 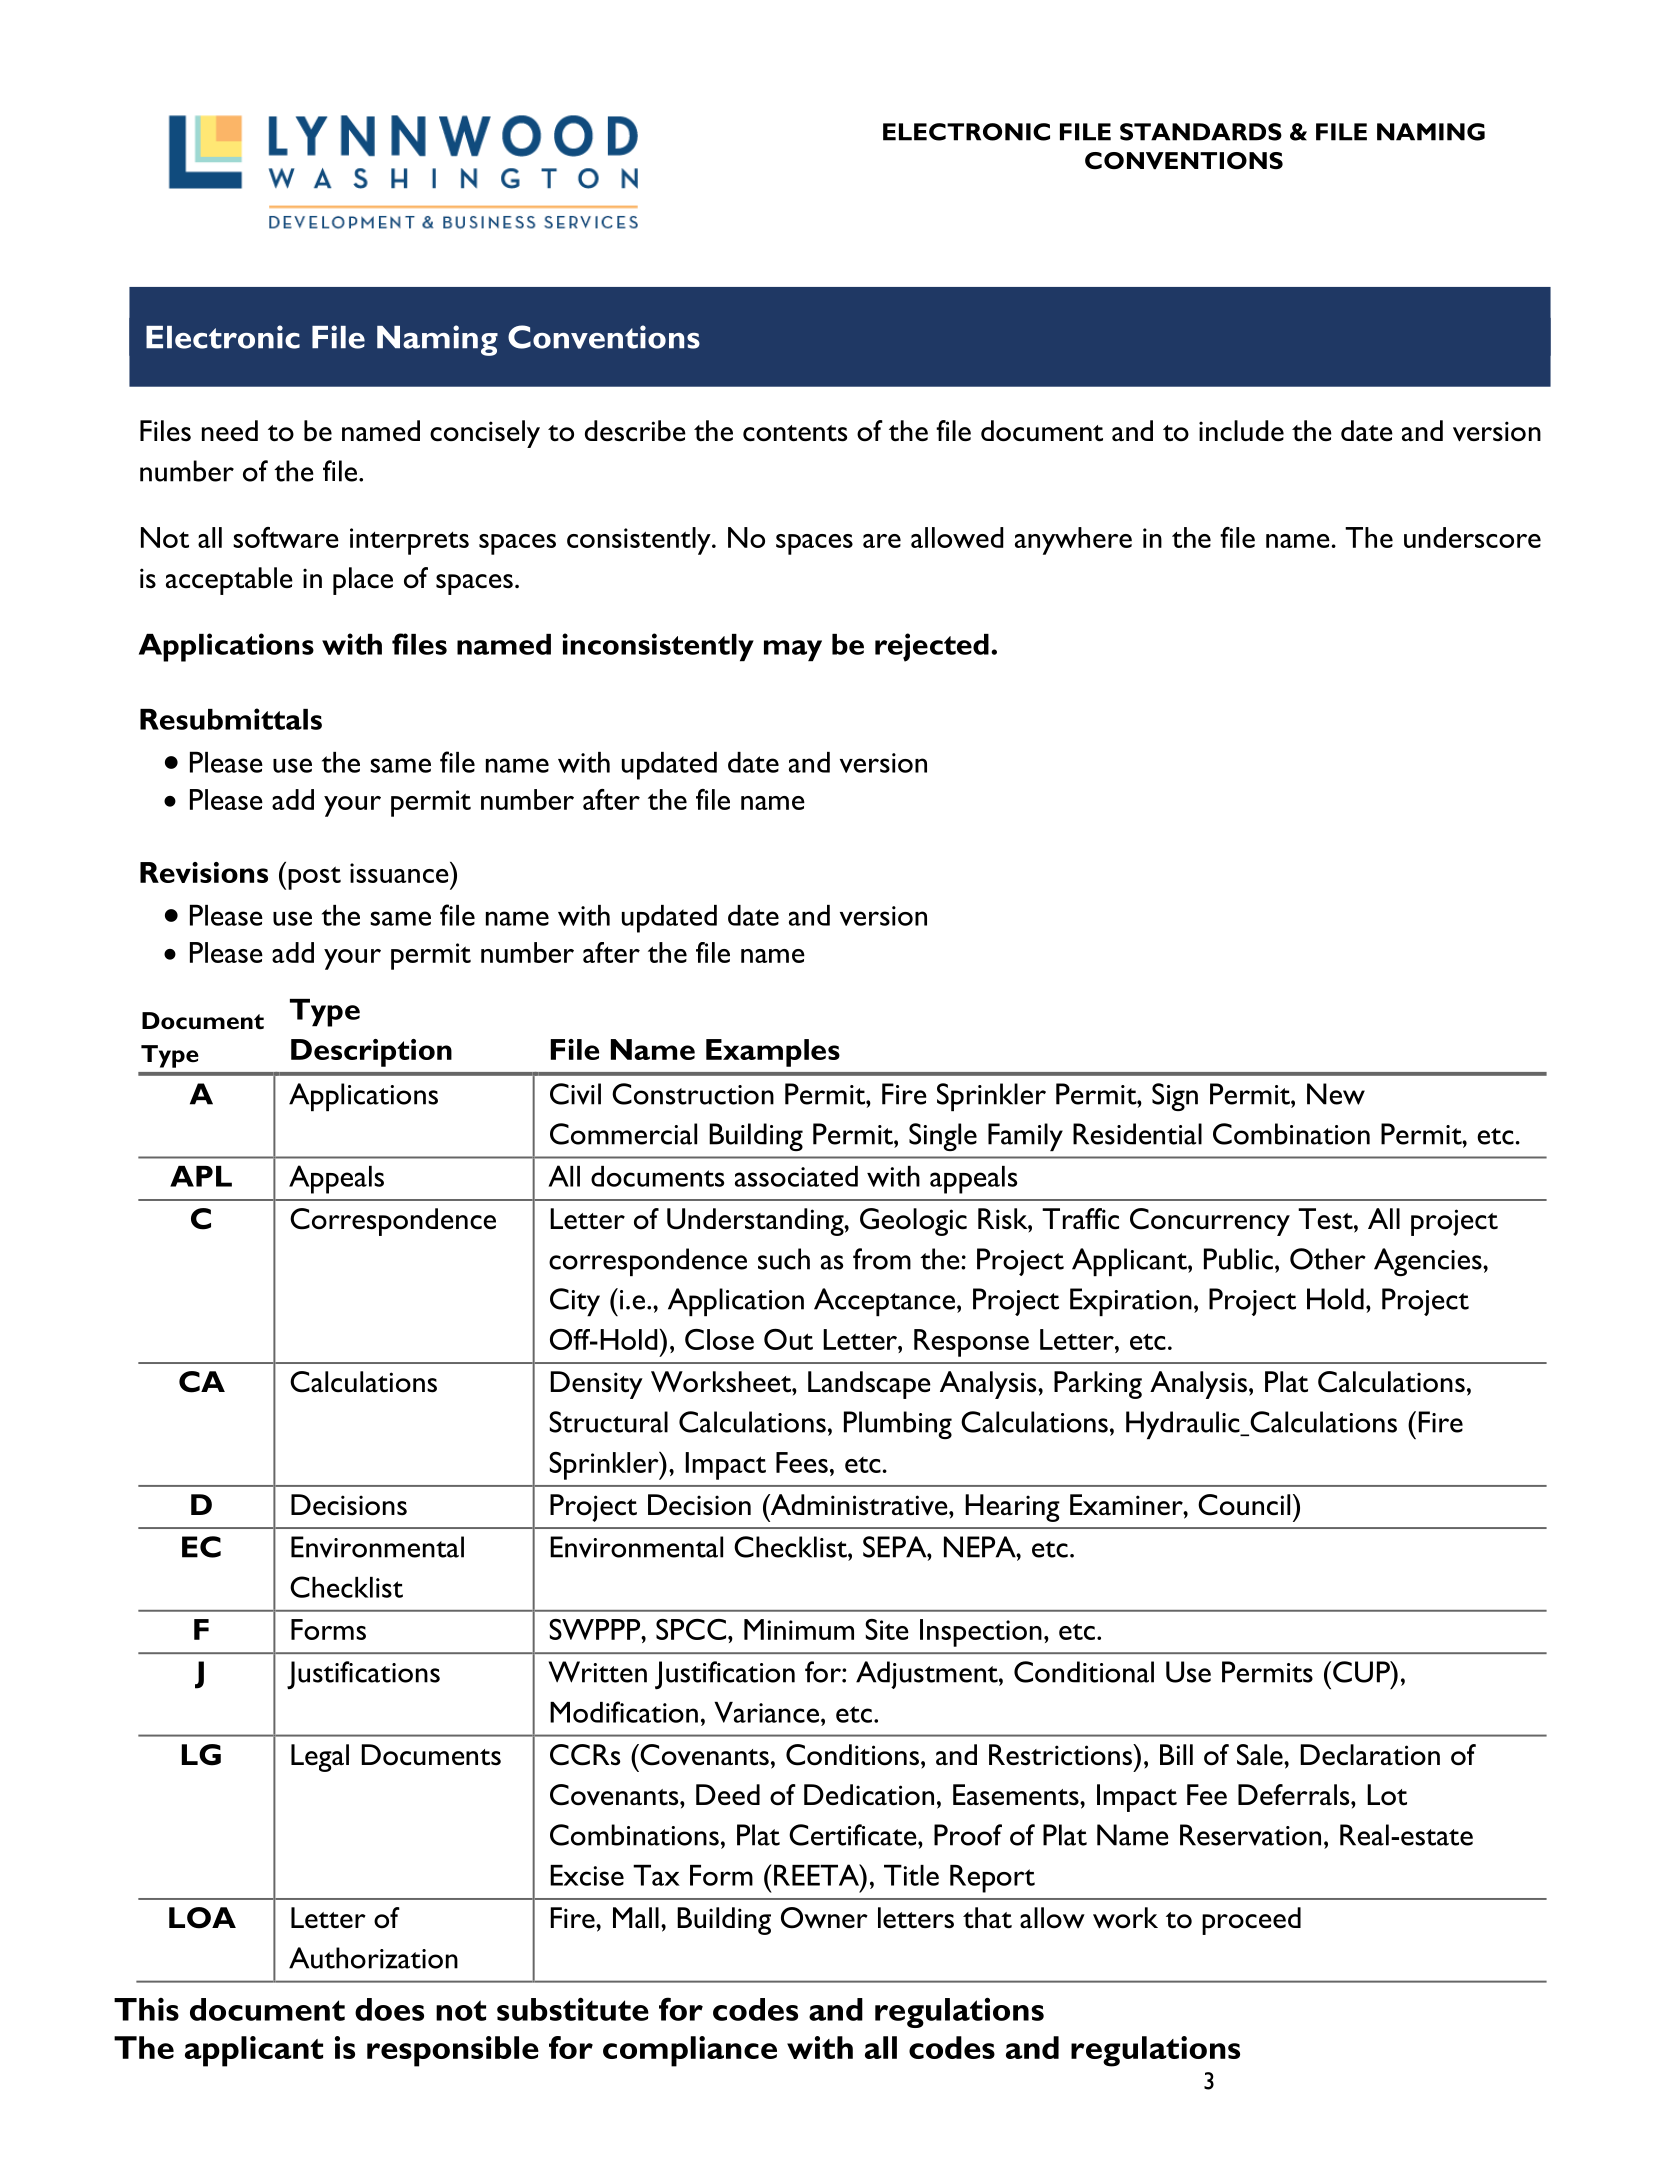 I want to click on Examples, so click(x=773, y=1053).
